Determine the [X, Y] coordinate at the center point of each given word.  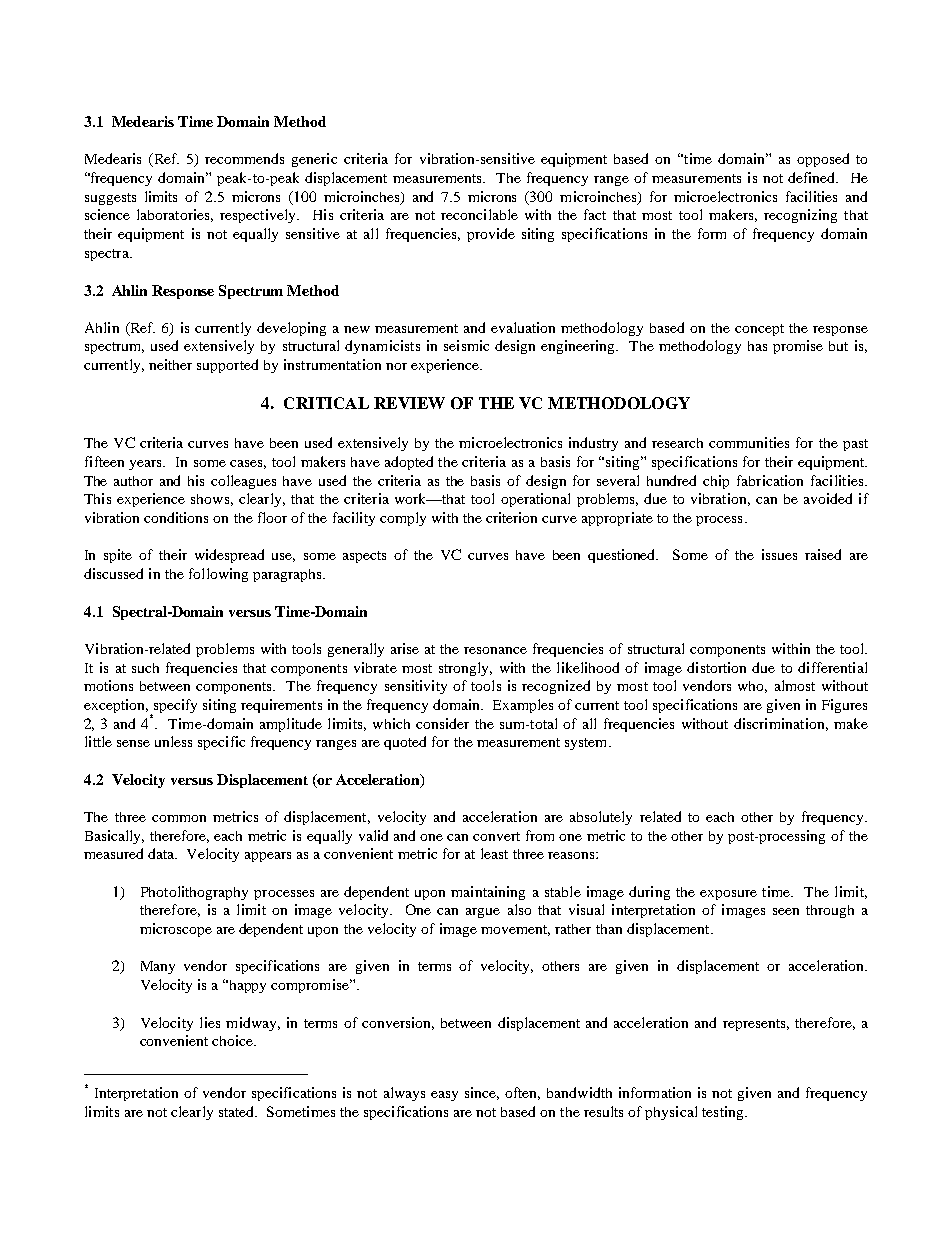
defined [813, 177]
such [145, 668]
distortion [716, 667]
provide [491, 235]
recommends [244, 158]
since [482, 1093]
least [494, 853]
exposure [728, 895]
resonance [495, 650]
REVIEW [409, 403]
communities [749, 442]
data [162, 853]
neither [170, 364]
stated [238, 1111]
